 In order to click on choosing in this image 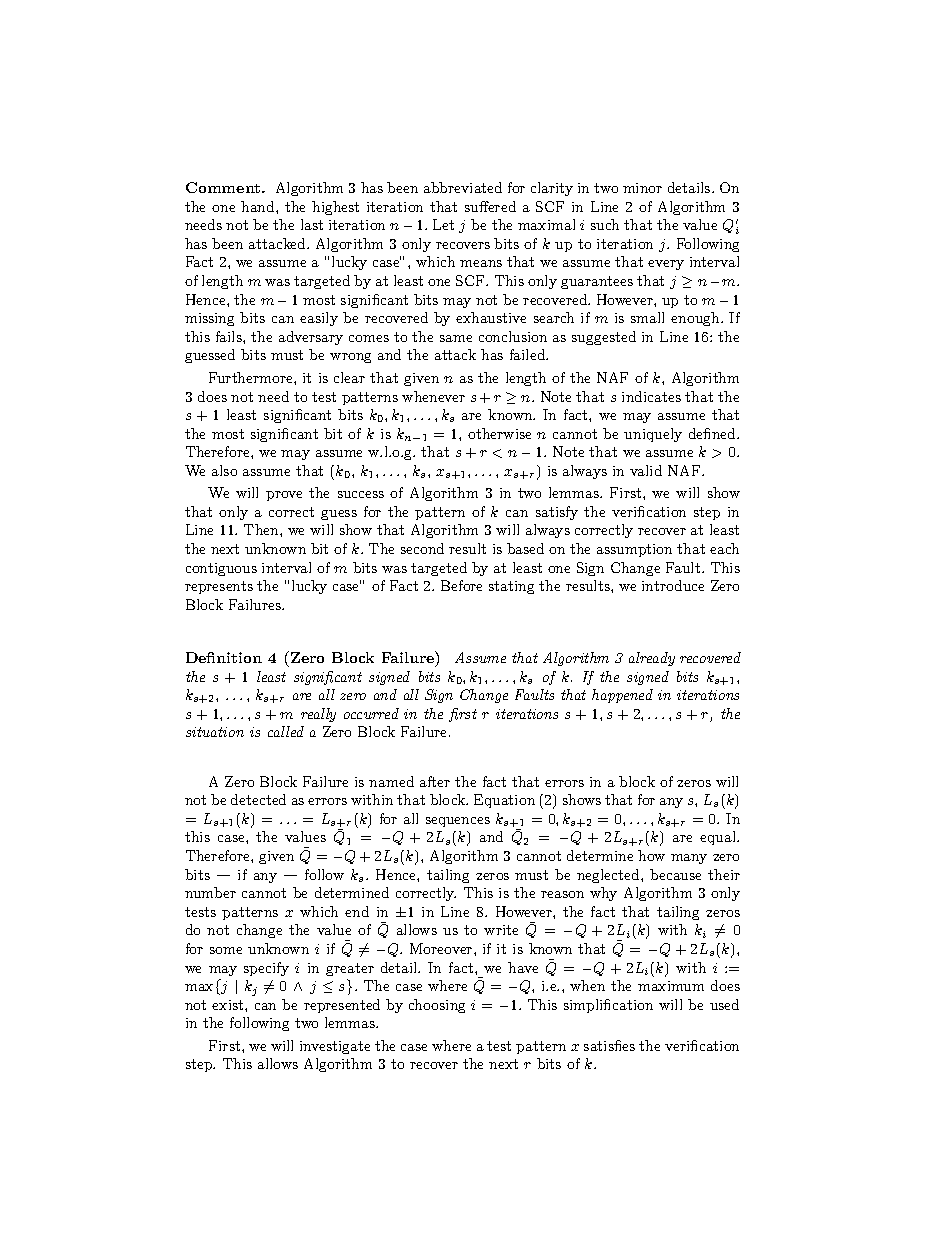, I will do `click(437, 1006)`.
